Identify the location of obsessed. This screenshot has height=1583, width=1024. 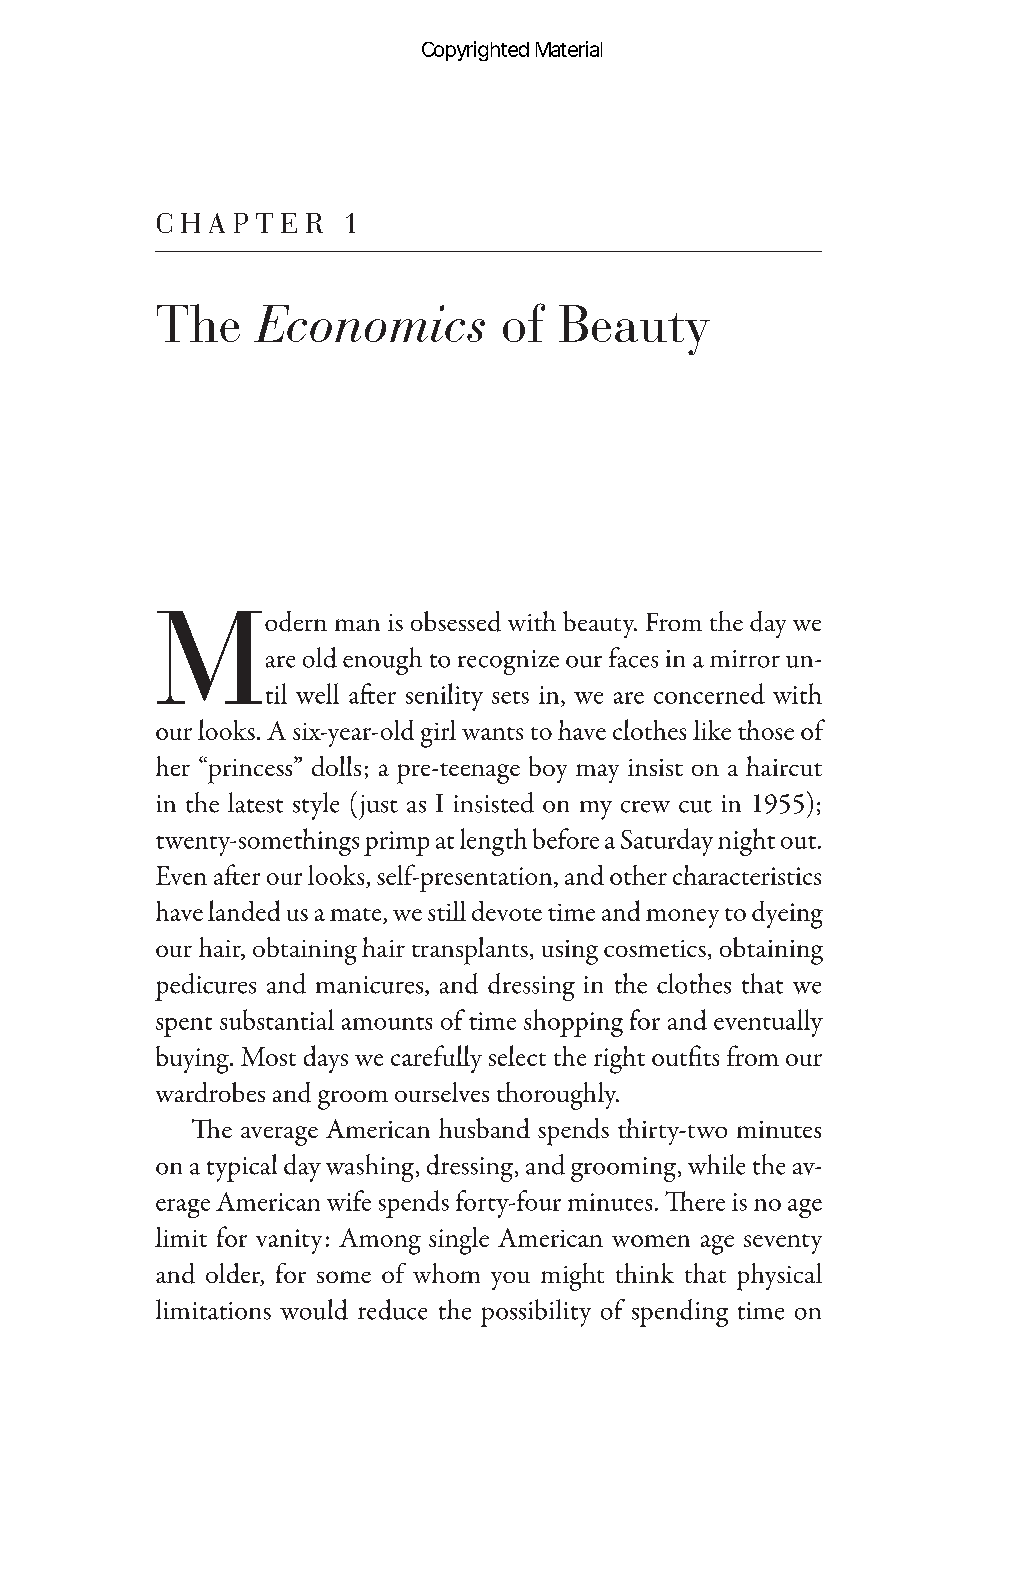
(456, 621).
